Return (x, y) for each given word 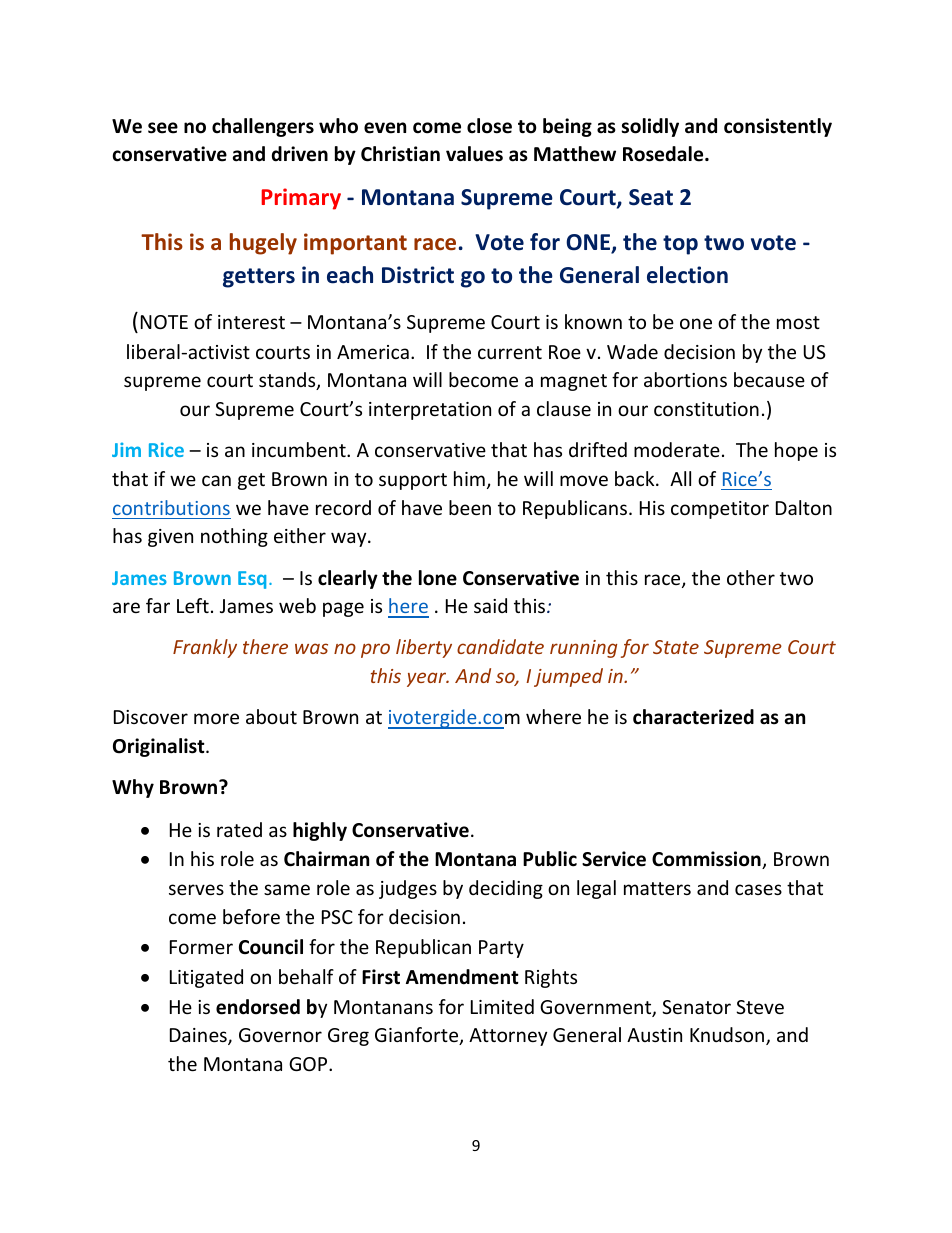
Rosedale (664, 154)
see (163, 128)
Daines (199, 1036)
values (474, 154)
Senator (696, 1007)
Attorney (508, 1037)
